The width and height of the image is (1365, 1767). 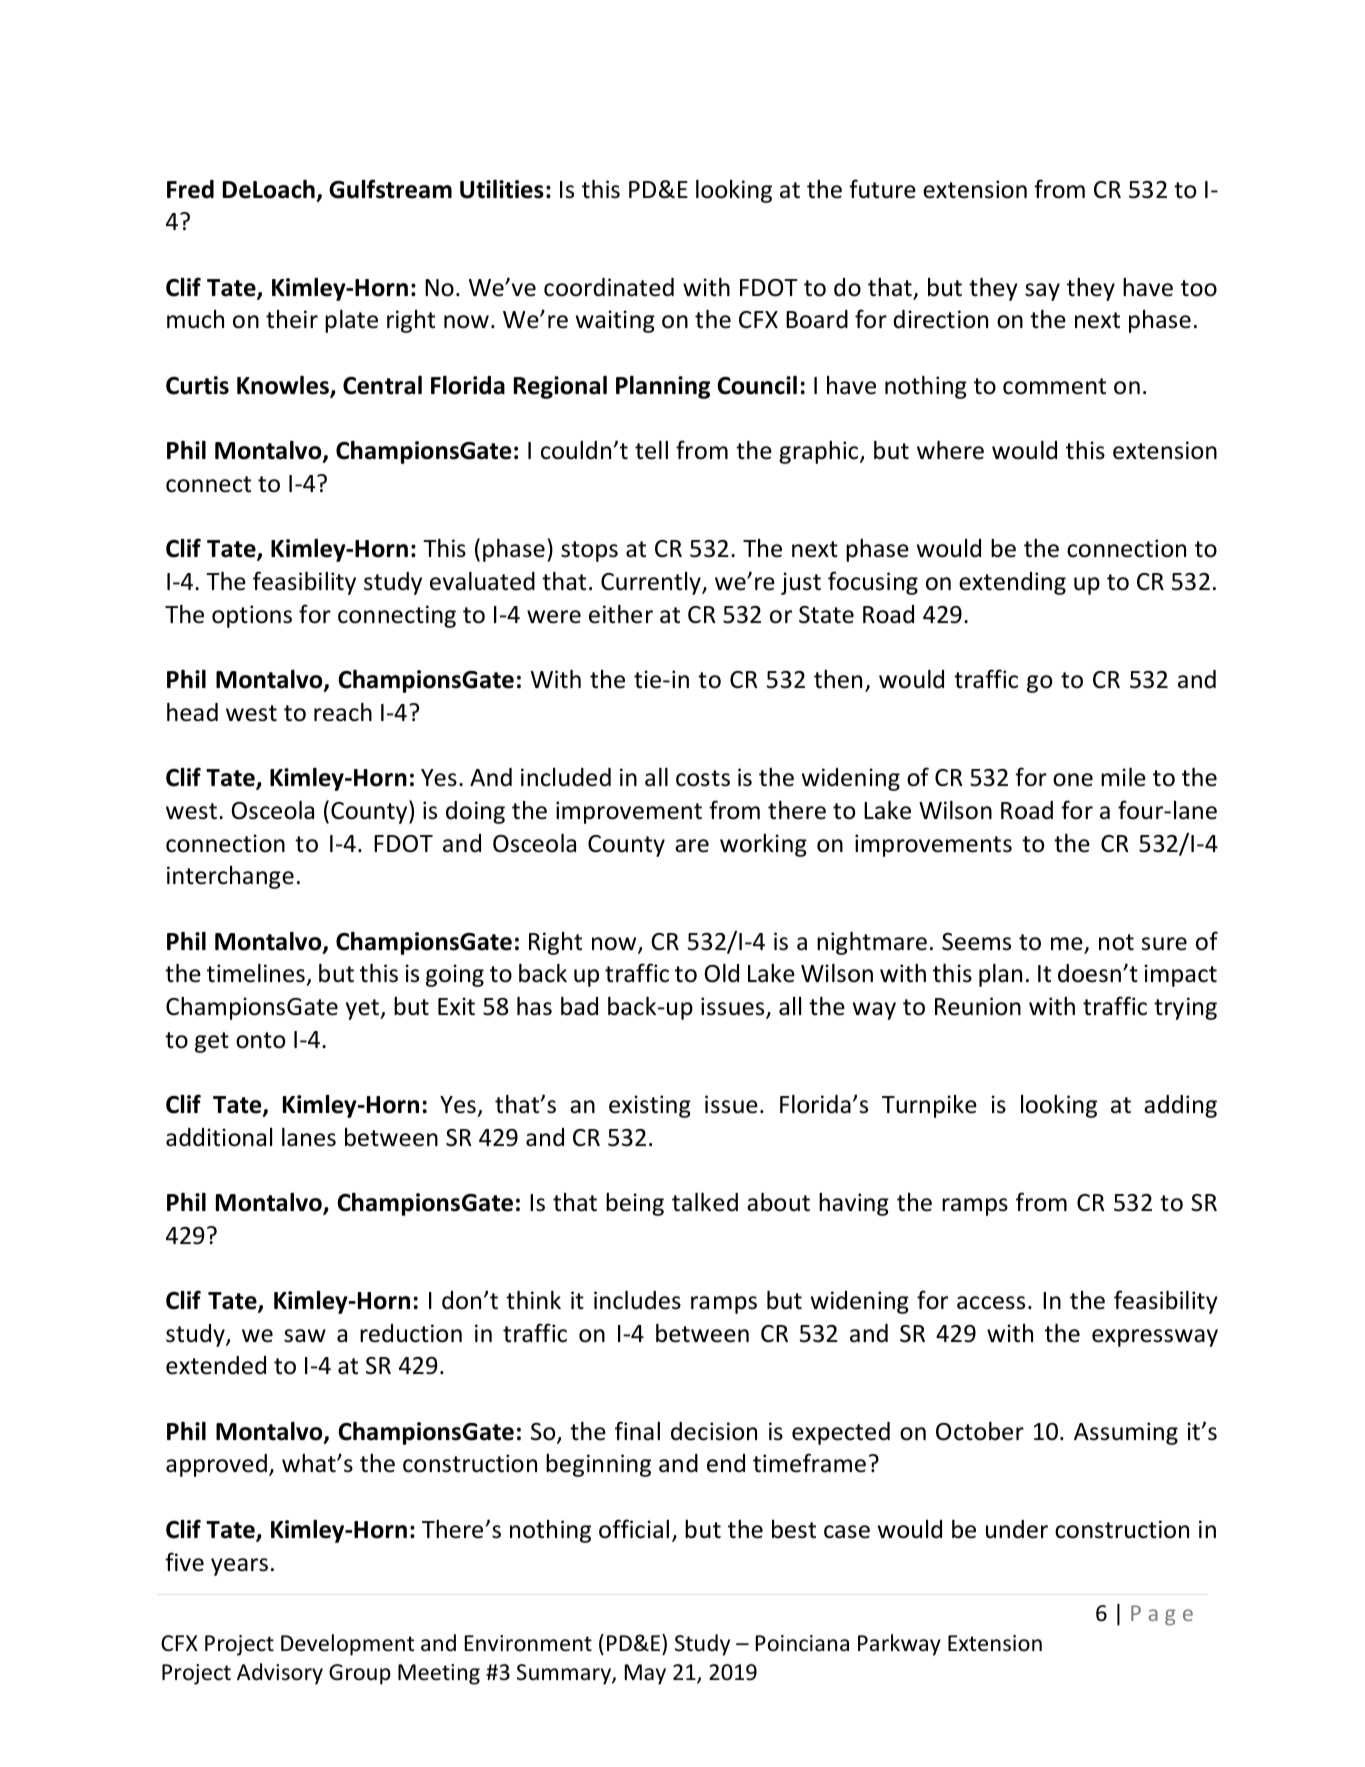 What do you see at coordinates (1012, 583) in the image?
I see `extending` at bounding box center [1012, 583].
